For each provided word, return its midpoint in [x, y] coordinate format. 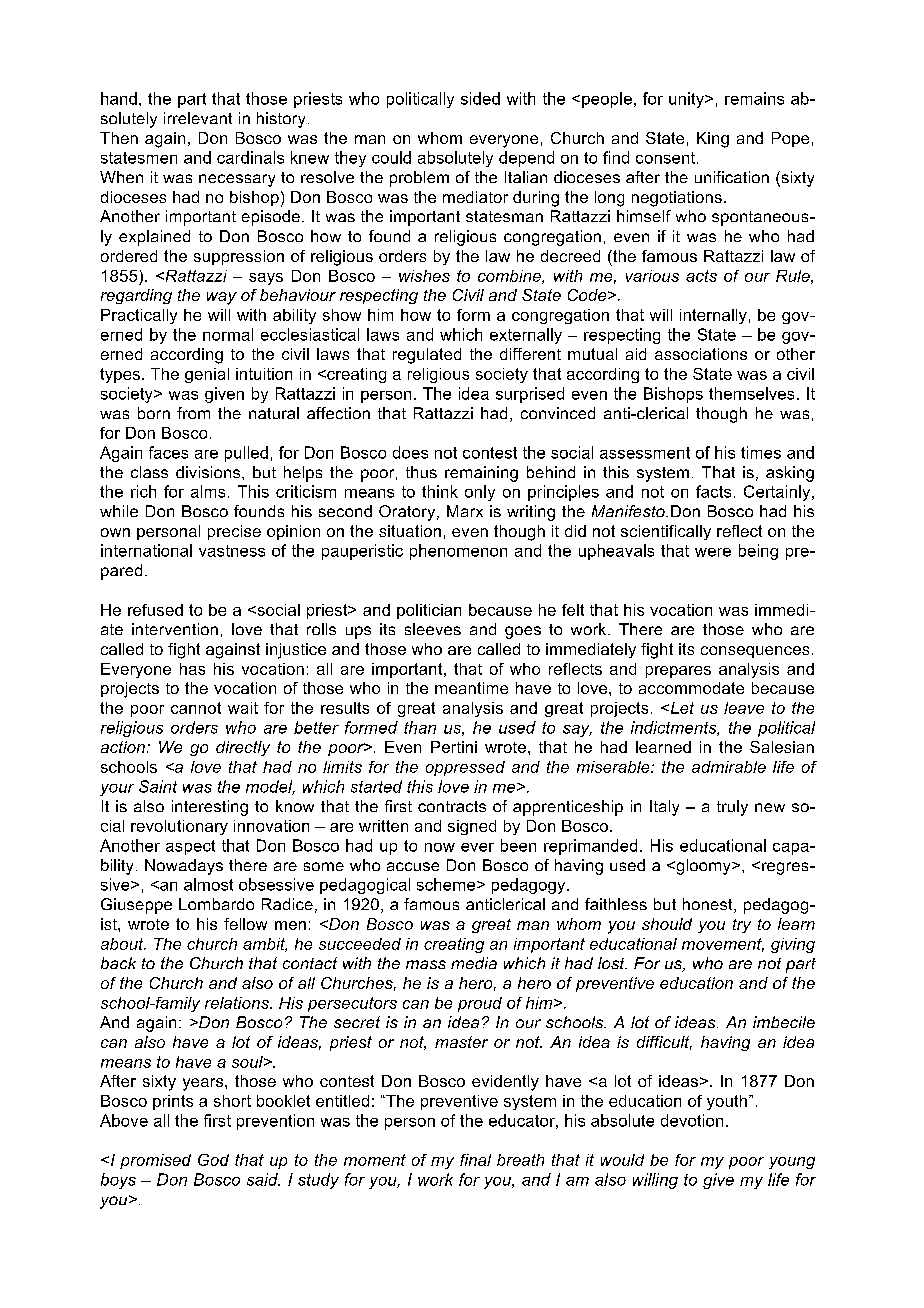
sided [480, 98]
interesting [210, 808]
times [761, 452]
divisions [209, 472]
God [213, 1160]
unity [687, 100]
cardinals [250, 157]
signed [472, 827]
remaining [481, 474]
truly [732, 808]
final [475, 1160]
